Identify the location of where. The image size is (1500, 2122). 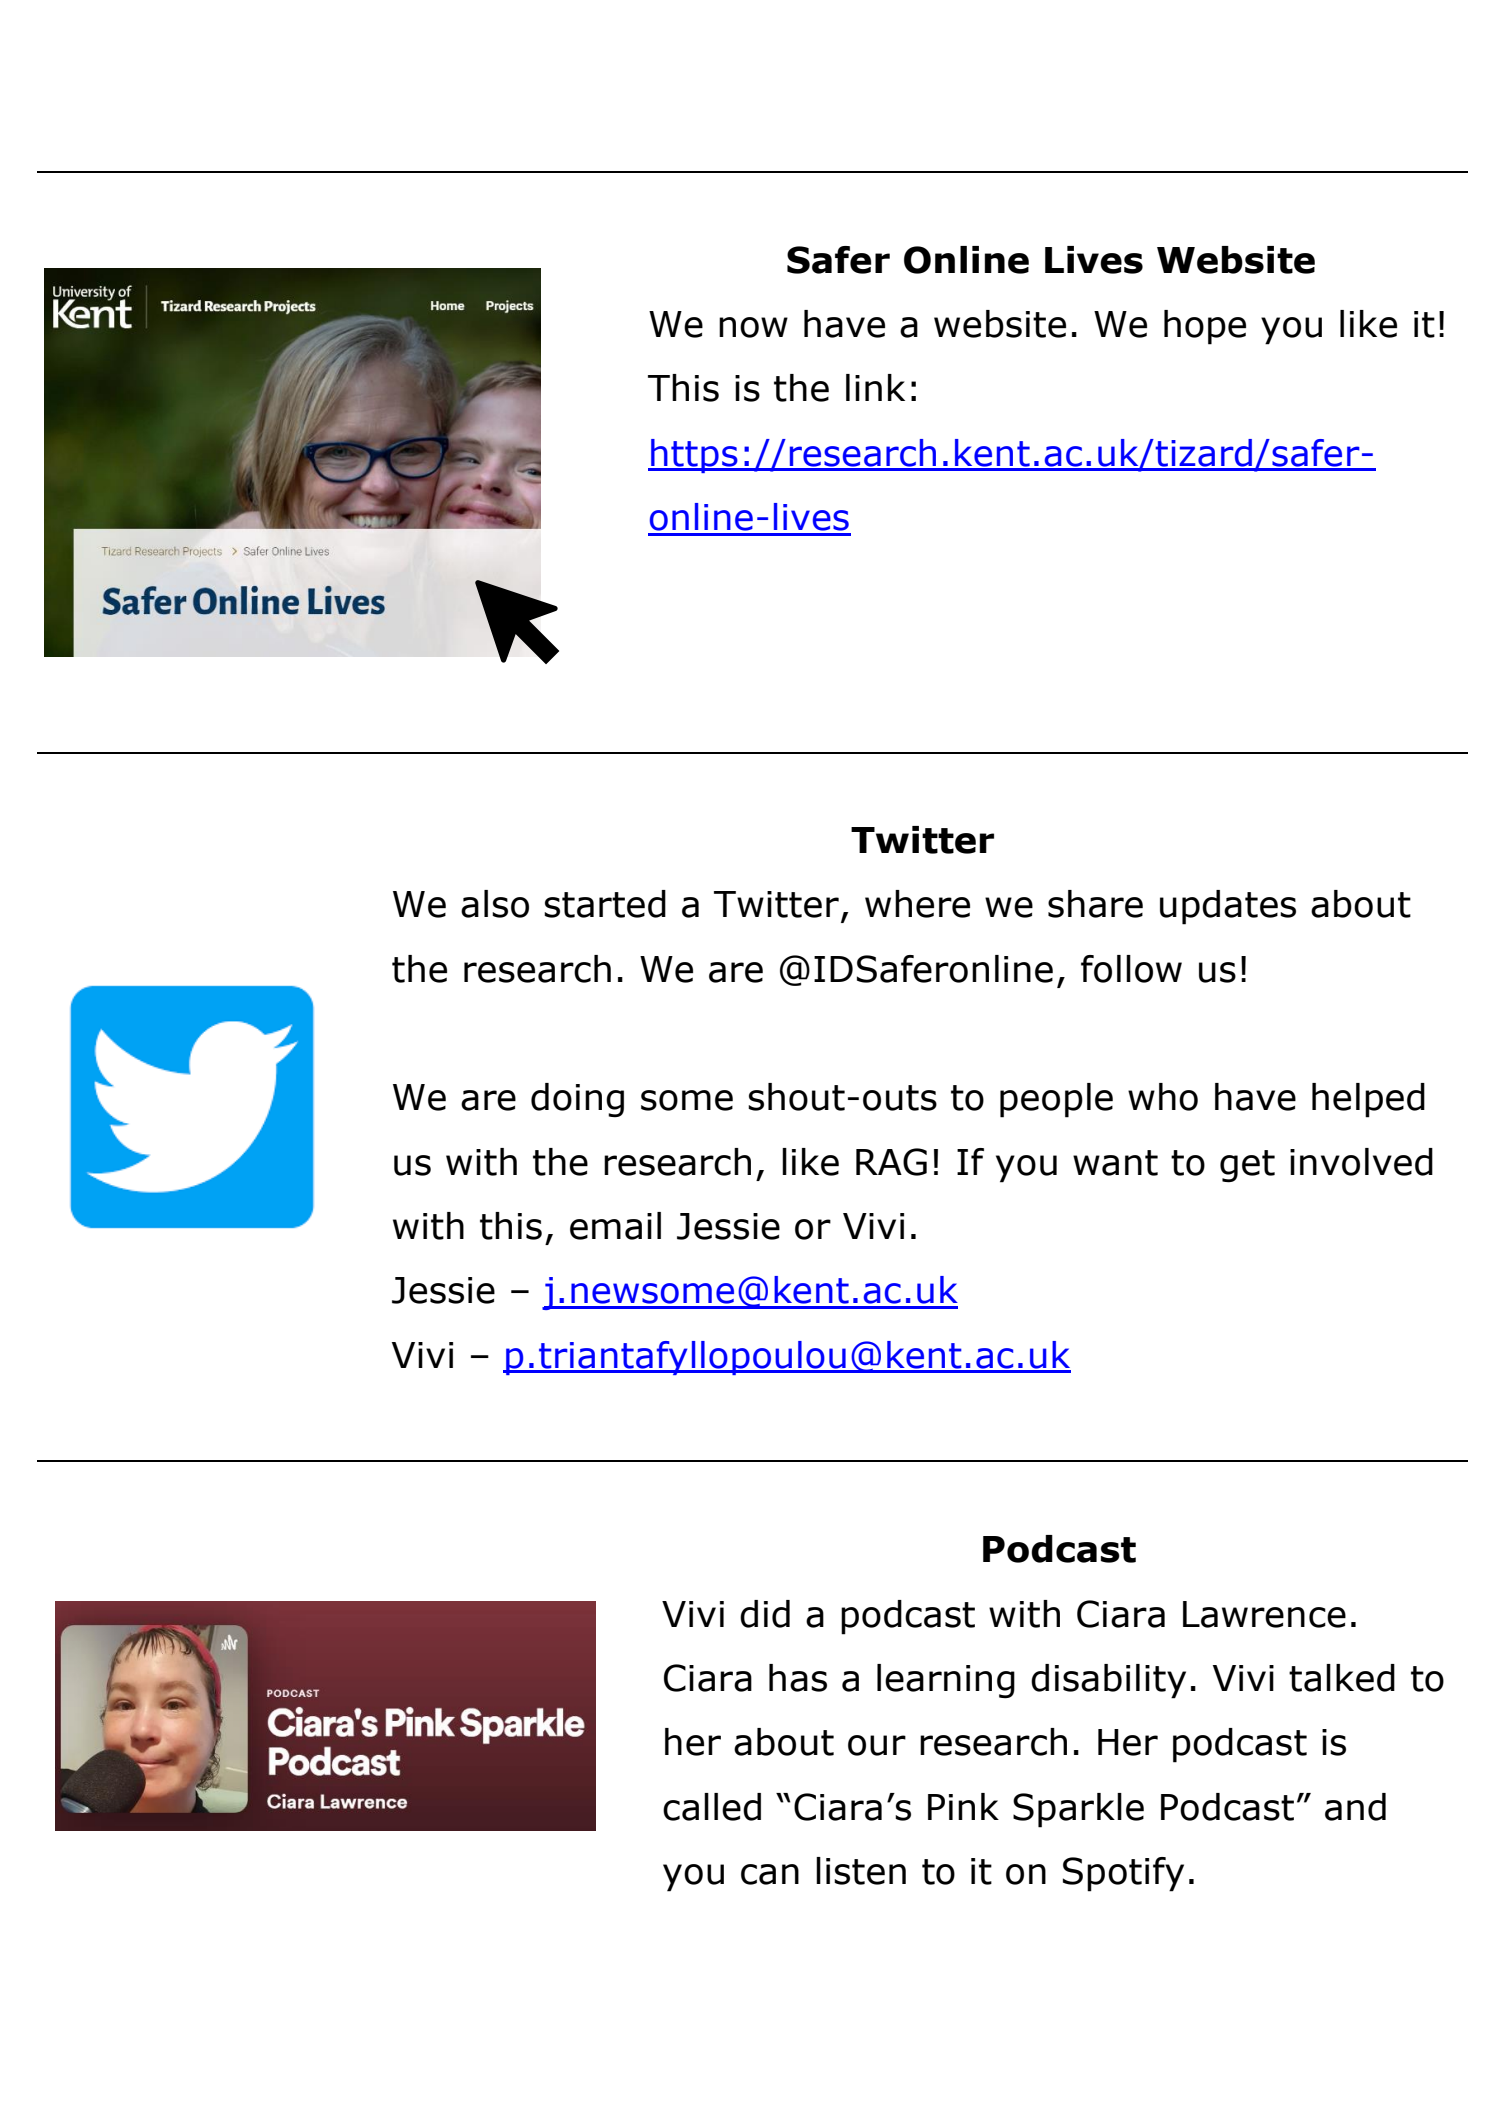
(917, 904).
